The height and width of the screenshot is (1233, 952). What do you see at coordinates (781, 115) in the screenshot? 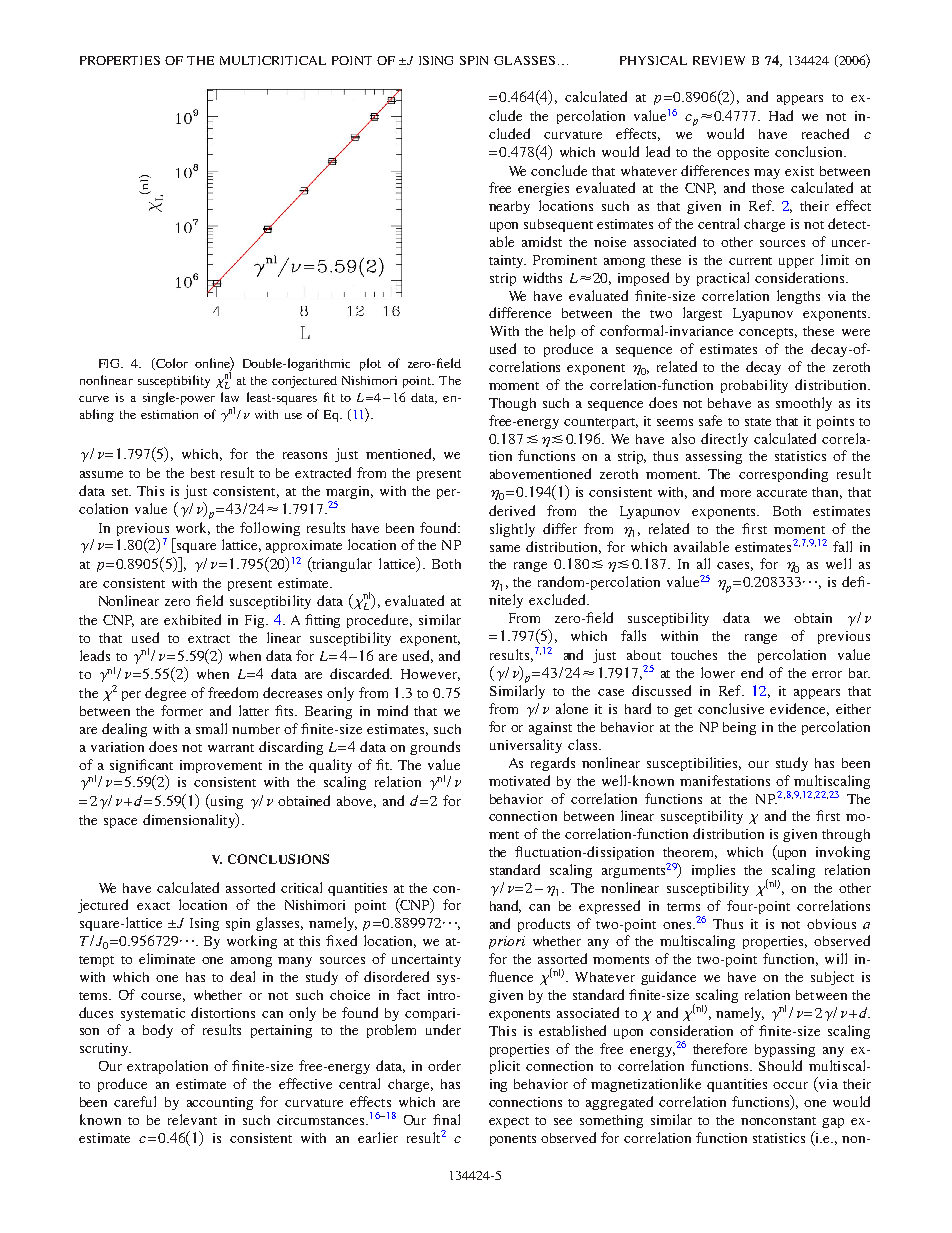
I see `Had` at bounding box center [781, 115].
